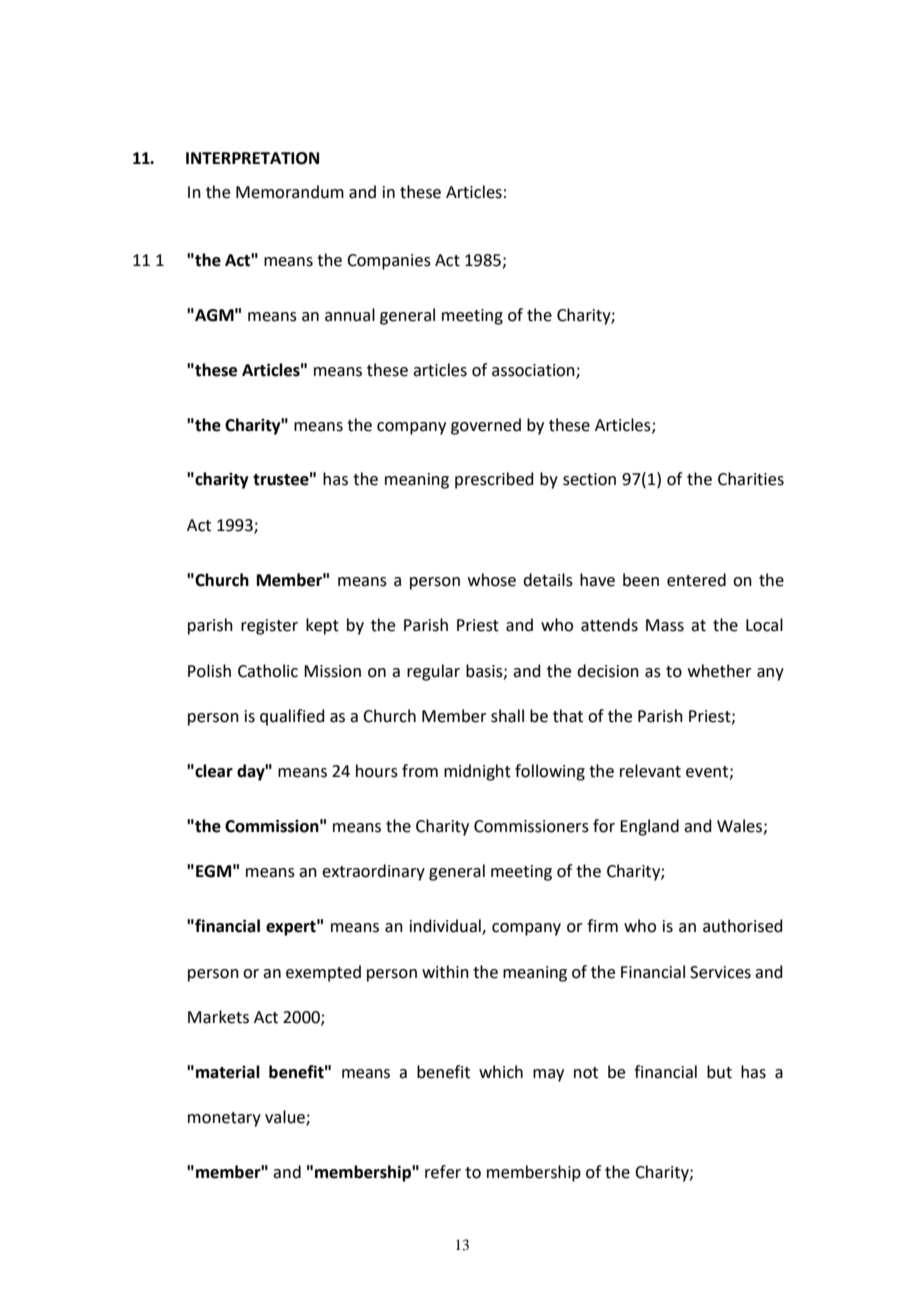 This screenshot has width=924, height=1307. Describe the element at coordinates (389, 262) in the screenshot. I see `Companies` at that location.
